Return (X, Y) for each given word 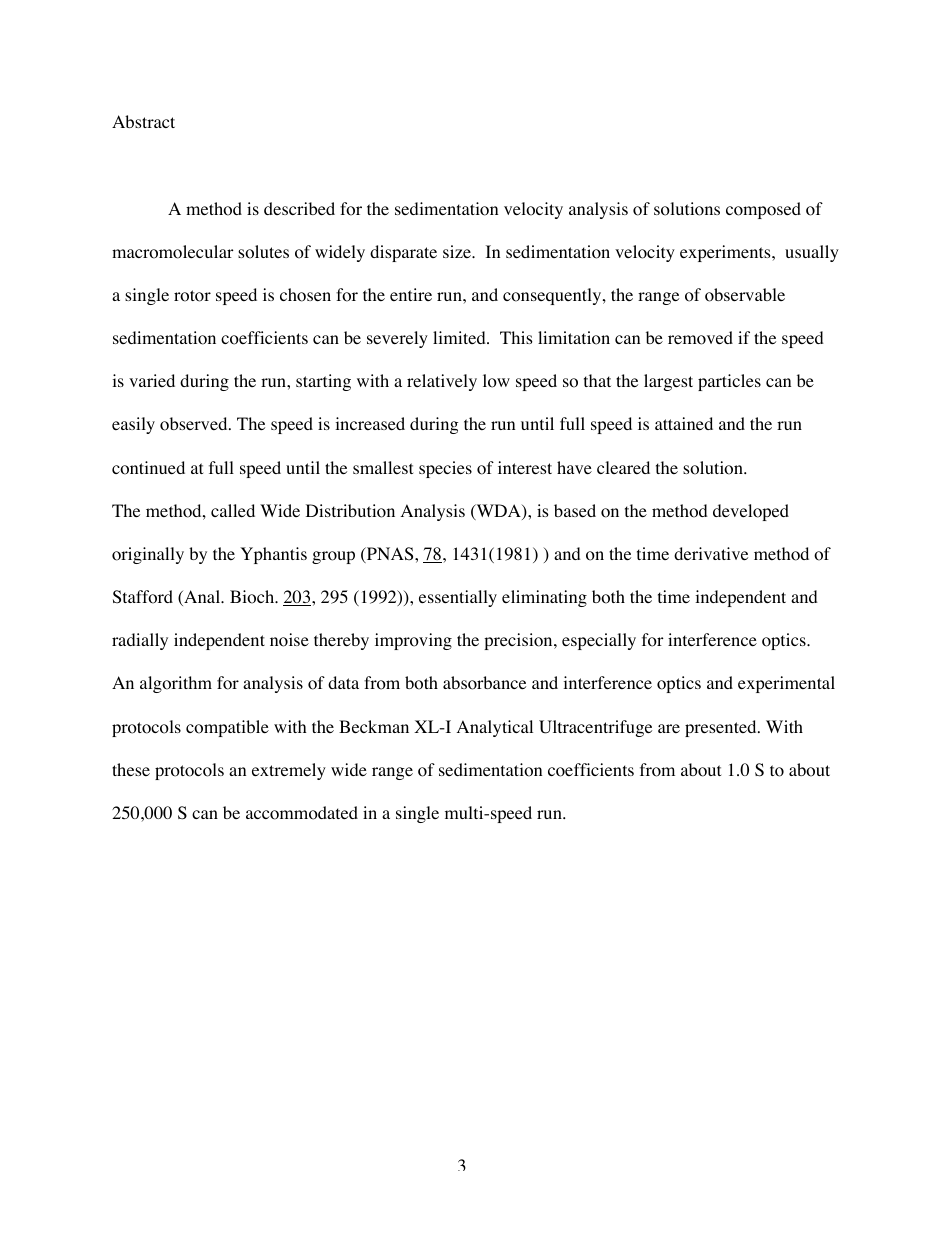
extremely (289, 771)
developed (751, 512)
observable (745, 295)
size (458, 251)
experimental (786, 684)
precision (519, 641)
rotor (192, 296)
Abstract (143, 121)
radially (140, 641)
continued (148, 468)
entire (411, 294)
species (445, 469)
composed (763, 210)
